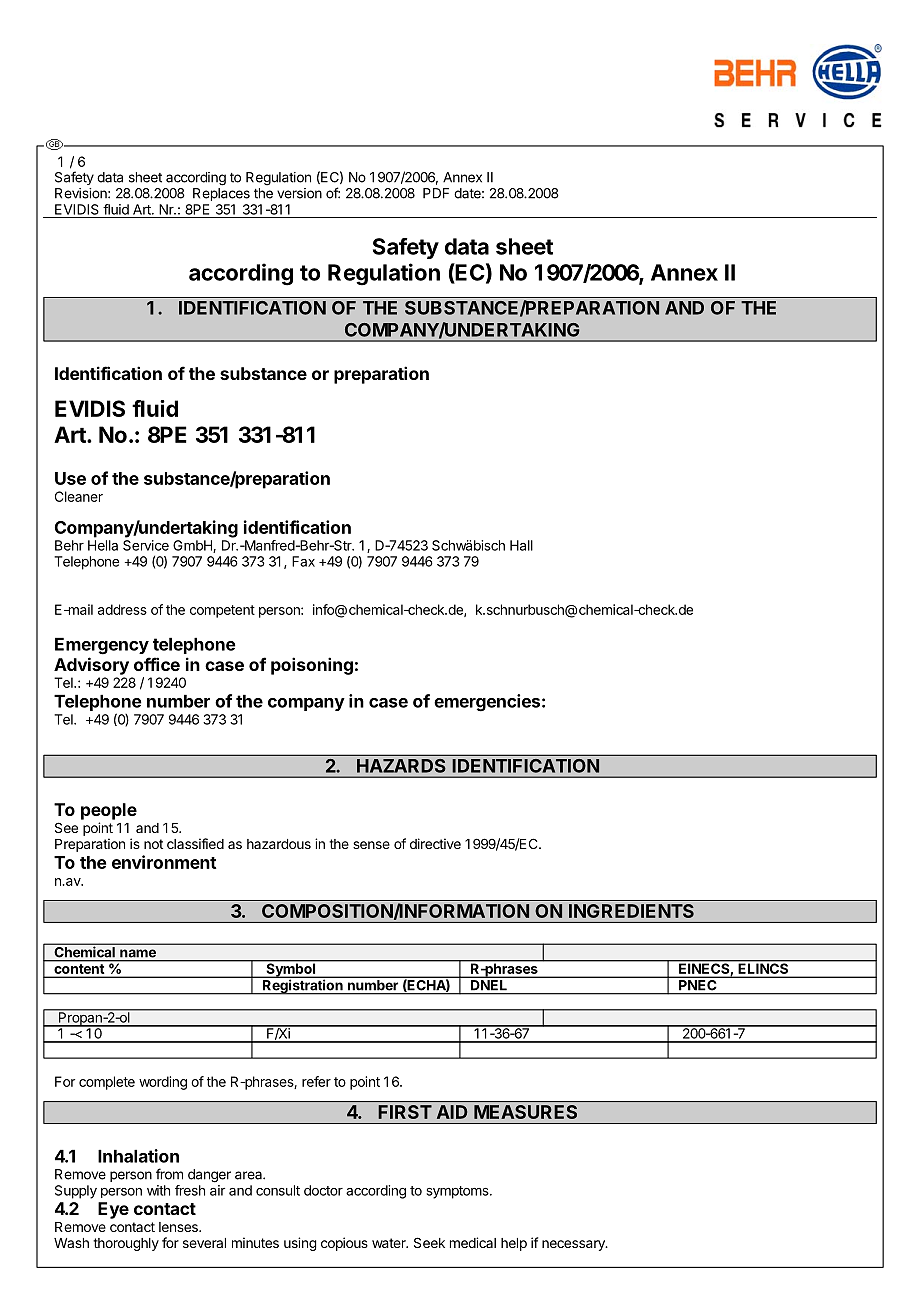 Image resolution: width=924 pixels, height=1308 pixels. What do you see at coordinates (113, 1210) in the document?
I see `Eye` at bounding box center [113, 1210].
